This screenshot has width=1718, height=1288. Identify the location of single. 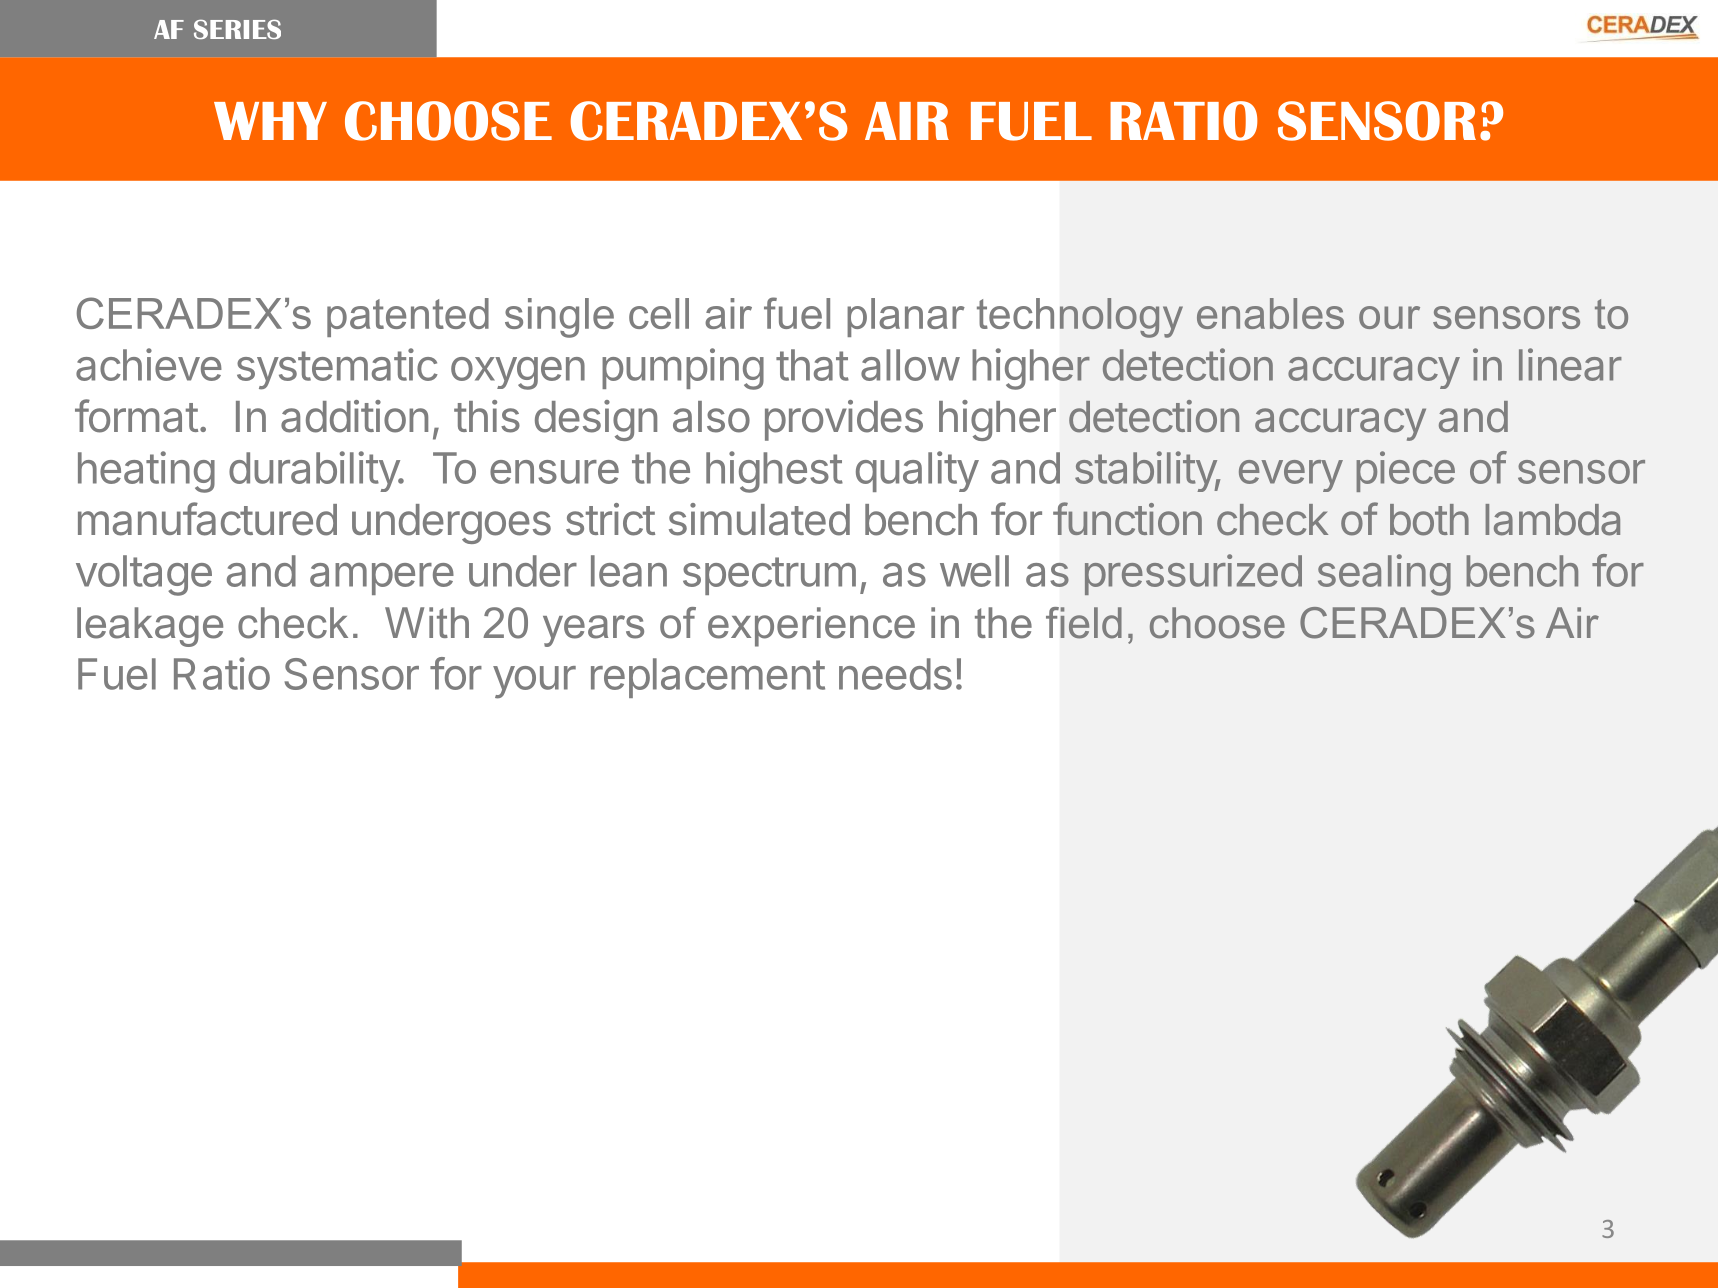
(559, 318).
